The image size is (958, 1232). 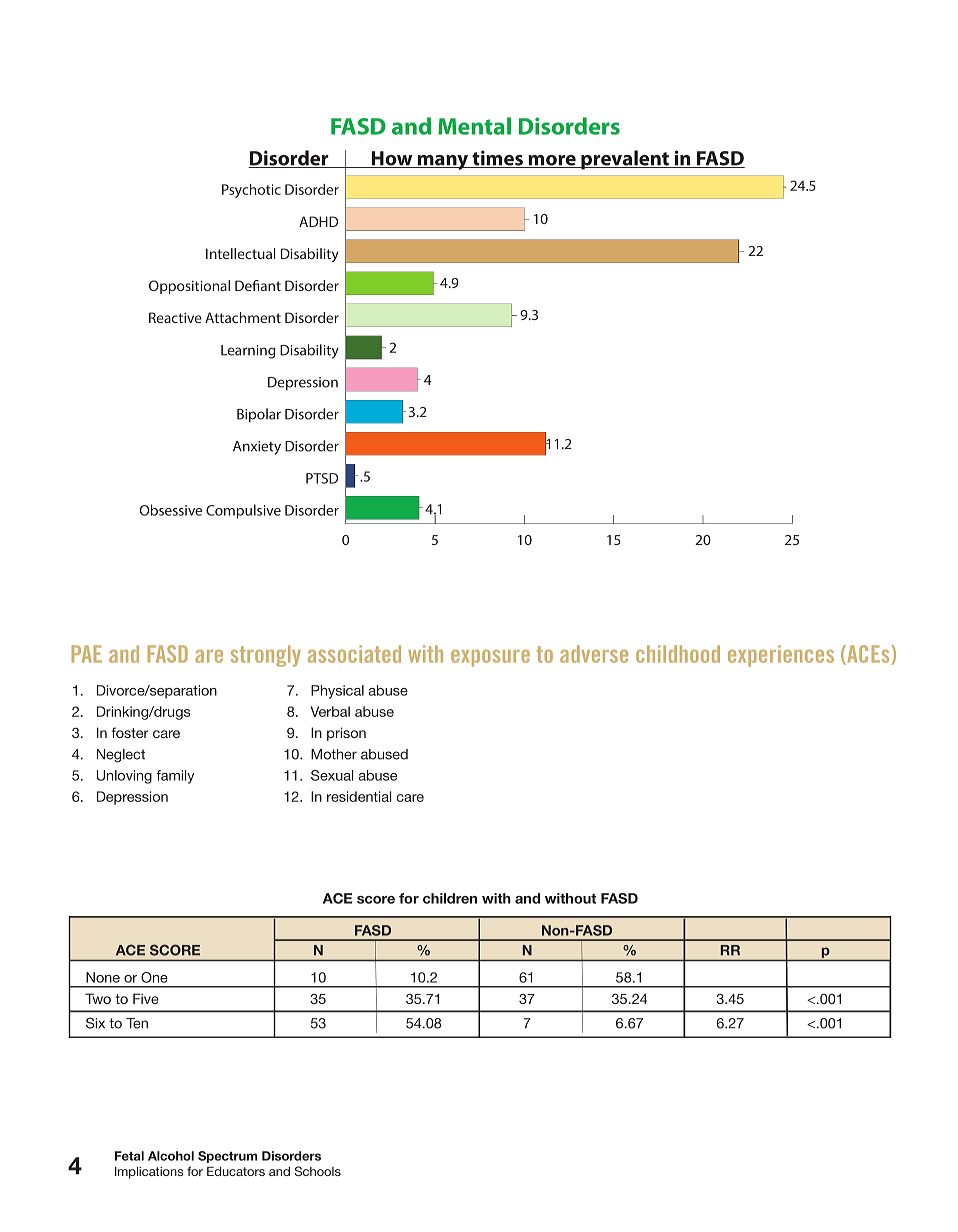 I want to click on Schools, so click(x=318, y=1171).
